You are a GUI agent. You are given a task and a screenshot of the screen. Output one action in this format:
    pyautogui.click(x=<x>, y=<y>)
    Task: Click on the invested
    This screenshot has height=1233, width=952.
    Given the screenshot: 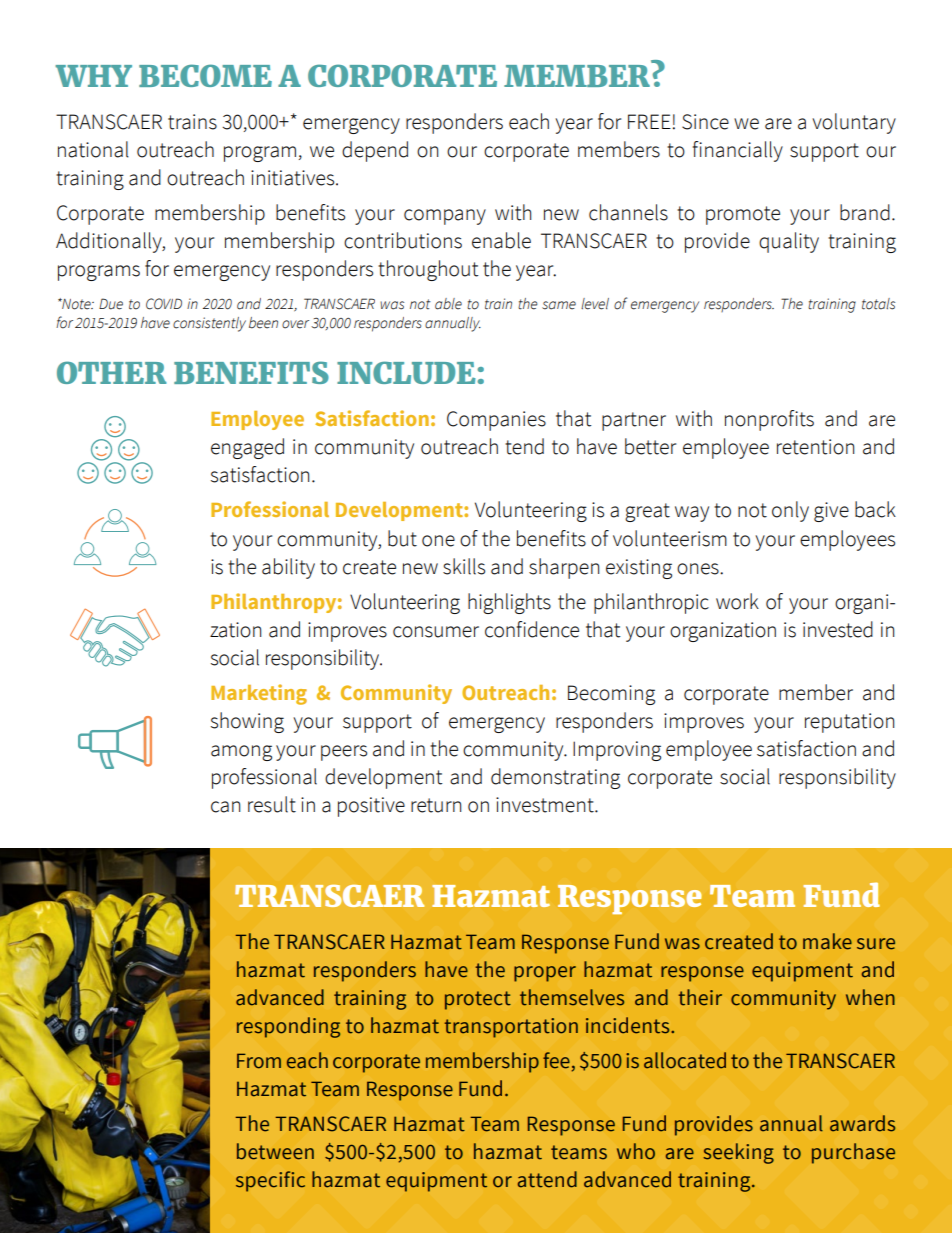 What is the action you would take?
    pyautogui.click(x=838, y=629)
